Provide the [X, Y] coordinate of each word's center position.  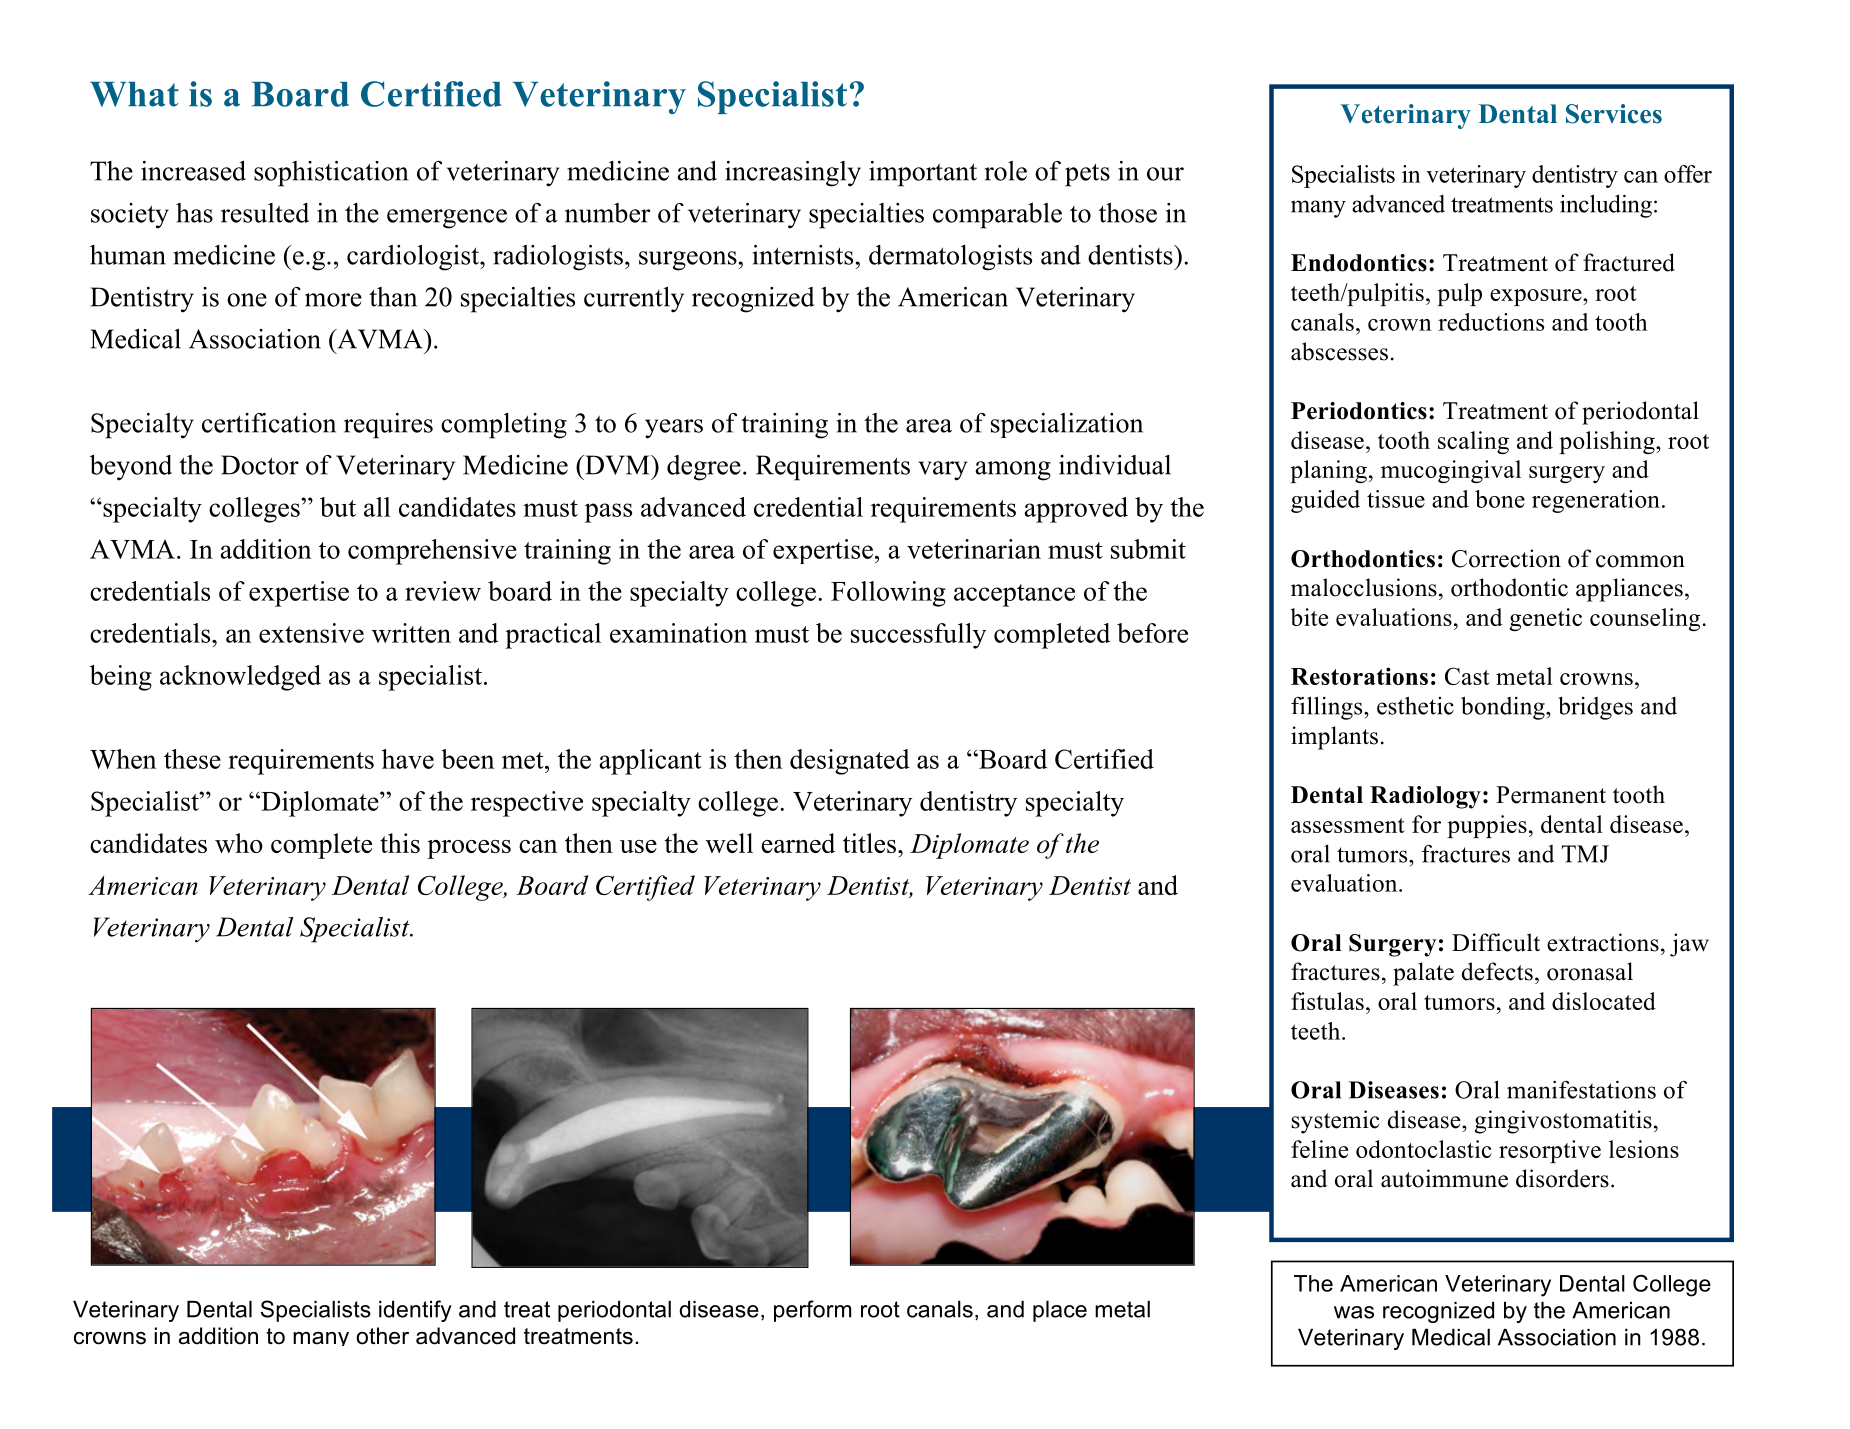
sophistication [331, 174]
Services [1614, 114]
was [1354, 1312]
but [338, 507]
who [239, 843]
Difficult [1496, 942]
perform [812, 1311]
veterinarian [974, 549]
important [923, 174]
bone [1500, 499]
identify [415, 1311]
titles [869, 843]
